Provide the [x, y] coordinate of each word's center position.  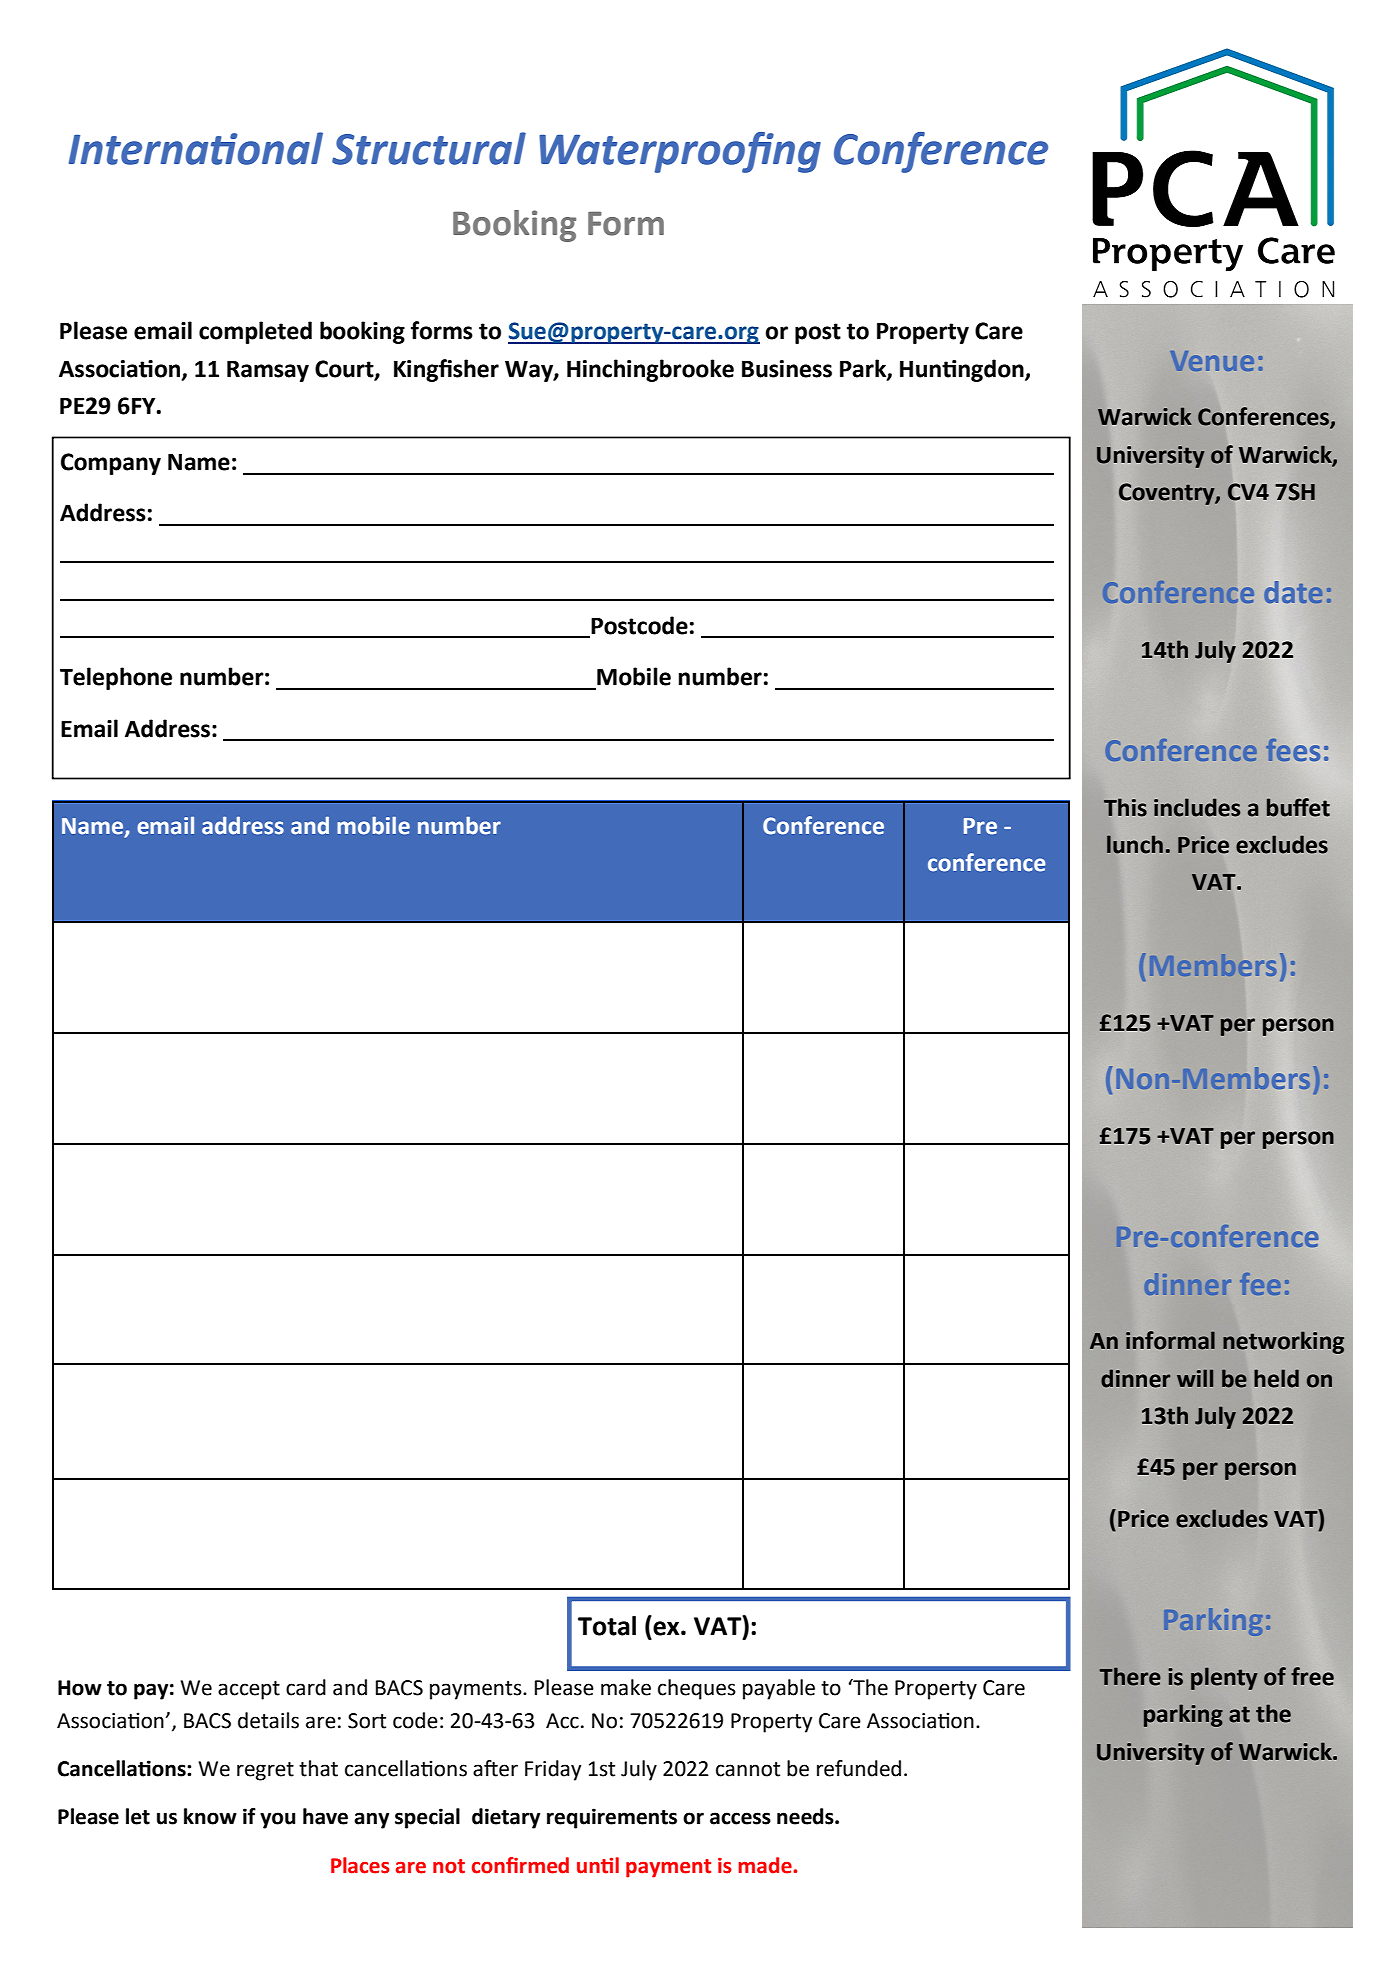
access [740, 1818]
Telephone [116, 678]
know [210, 1816]
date [1293, 592]
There [1130, 1676]
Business [787, 369]
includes [1197, 807]
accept [249, 1690]
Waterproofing [680, 152]
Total [607, 1626]
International [196, 148]
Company [111, 464]
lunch [1135, 844]
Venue [1212, 361]
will [1195, 1378]
